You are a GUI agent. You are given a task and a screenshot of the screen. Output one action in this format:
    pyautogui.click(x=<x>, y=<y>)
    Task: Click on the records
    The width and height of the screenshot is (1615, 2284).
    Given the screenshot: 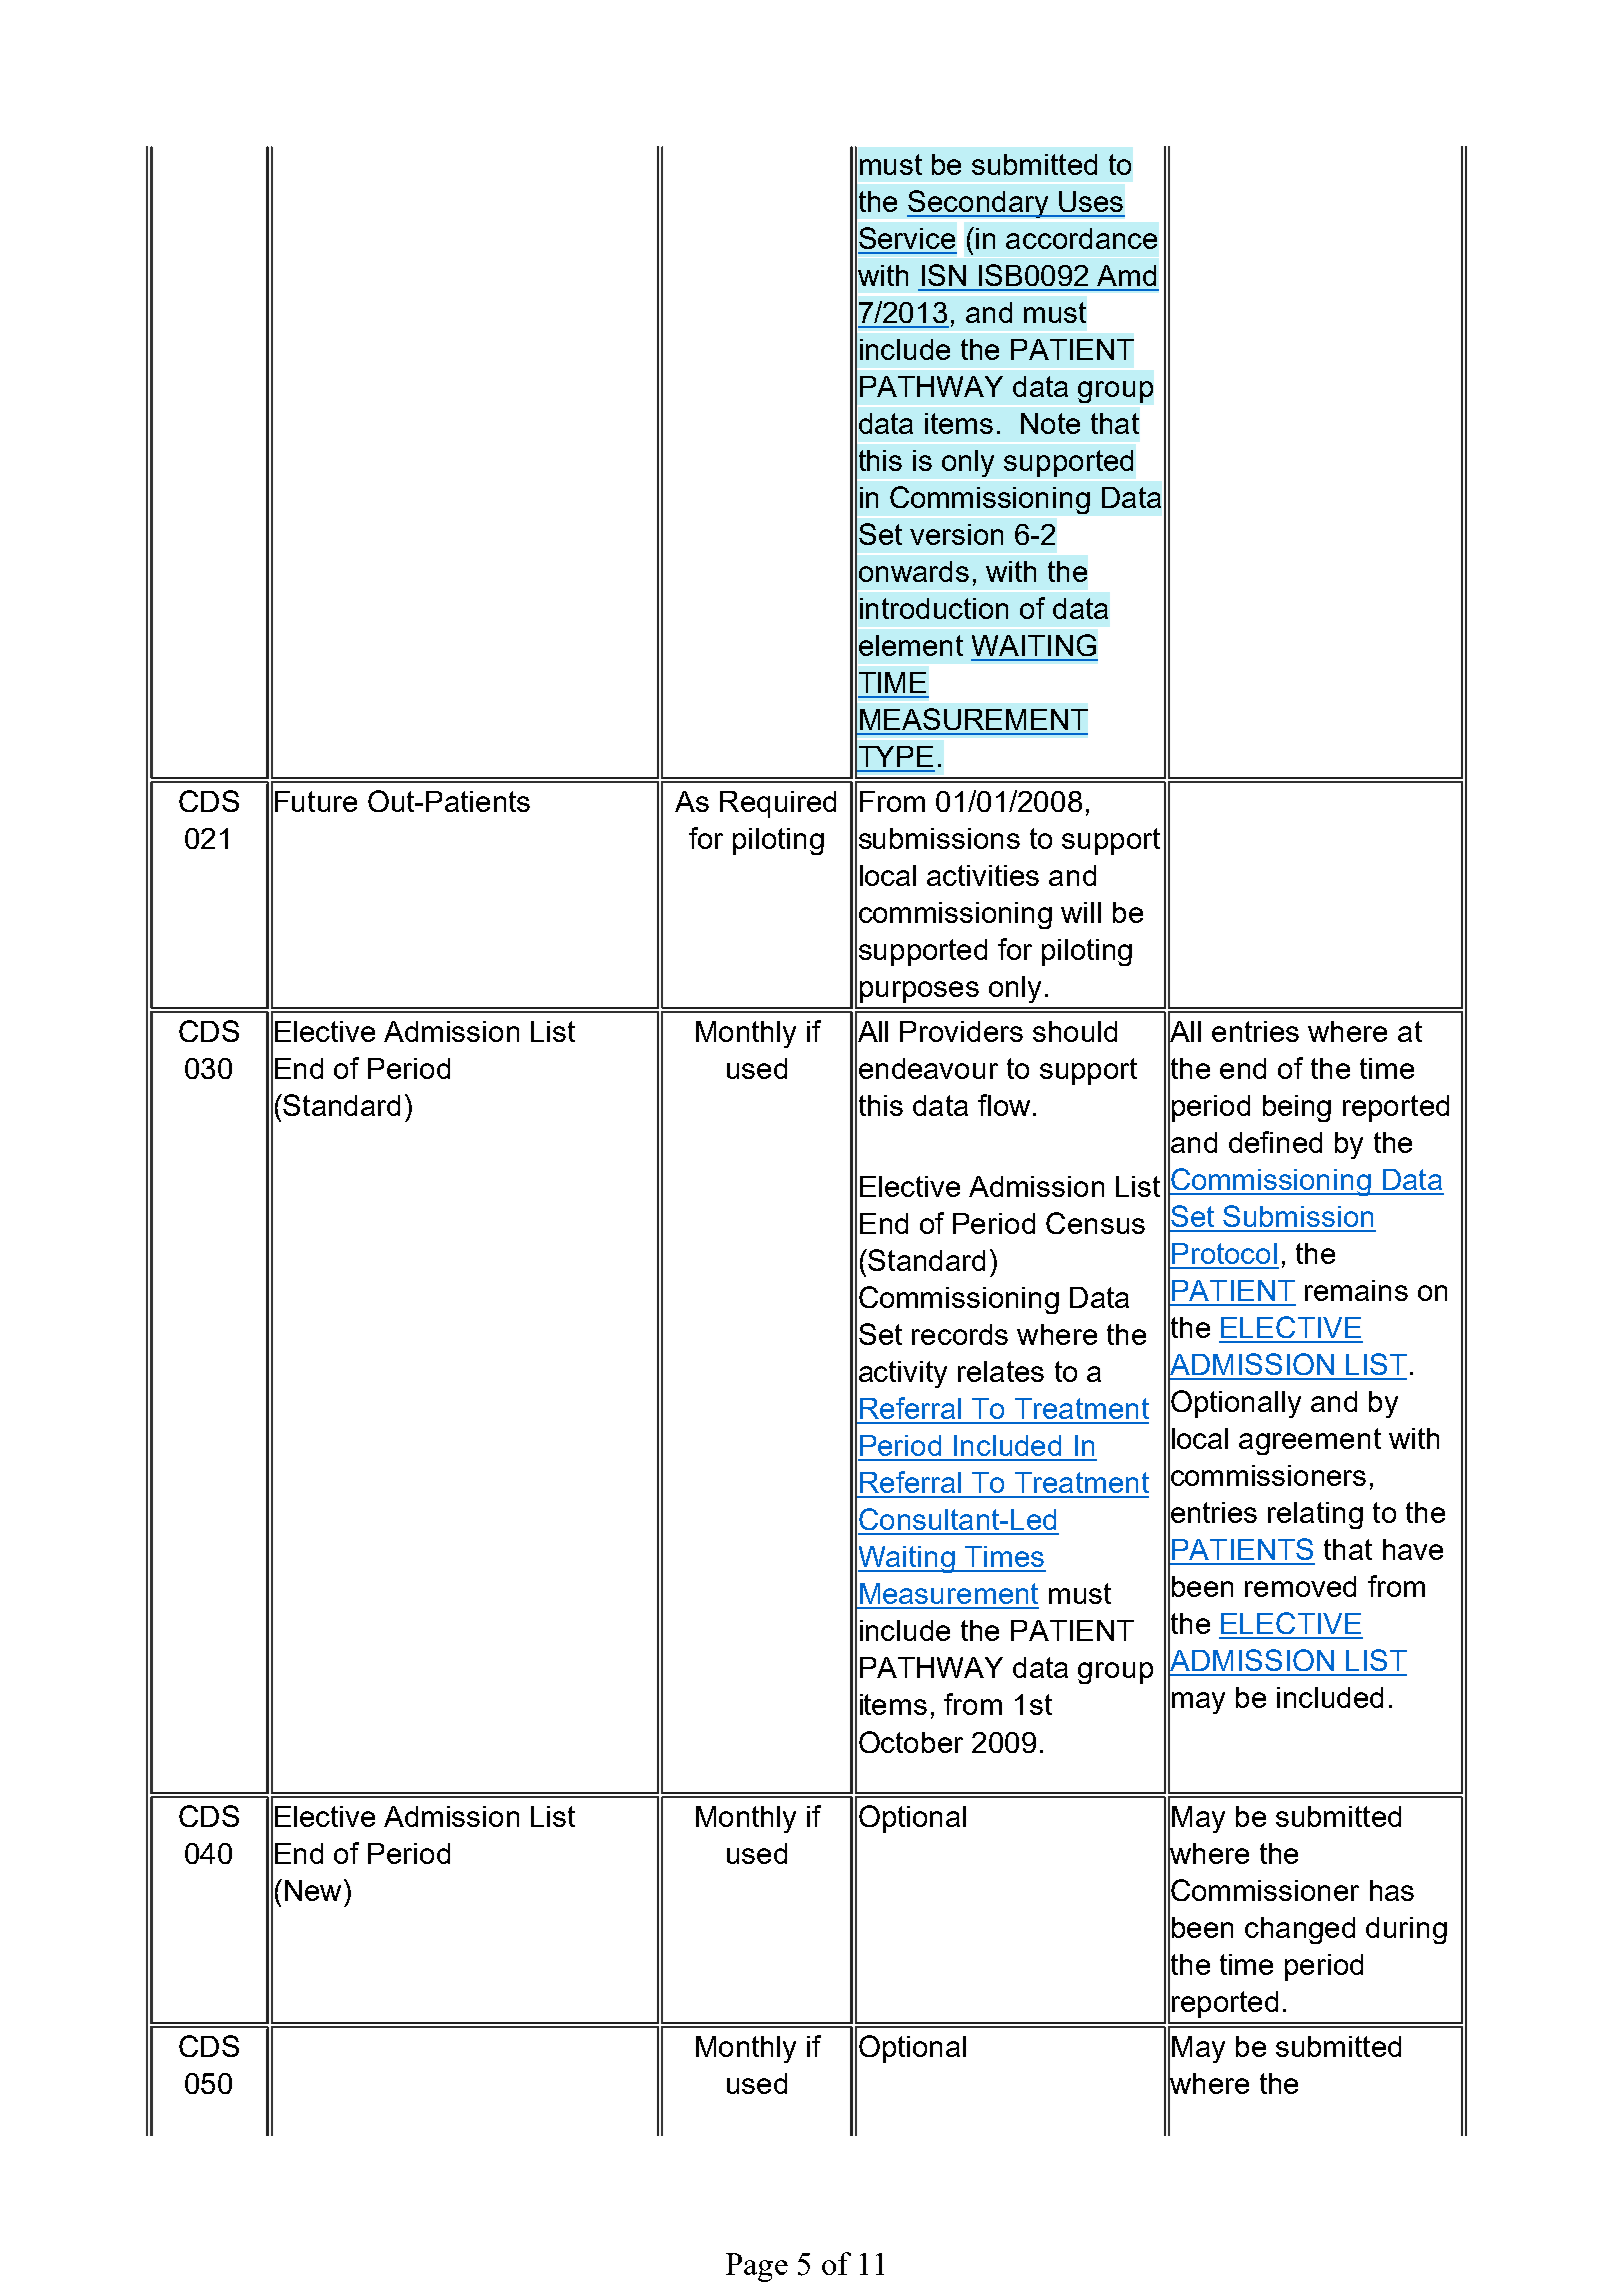 What is the action you would take?
    pyautogui.click(x=960, y=1334)
